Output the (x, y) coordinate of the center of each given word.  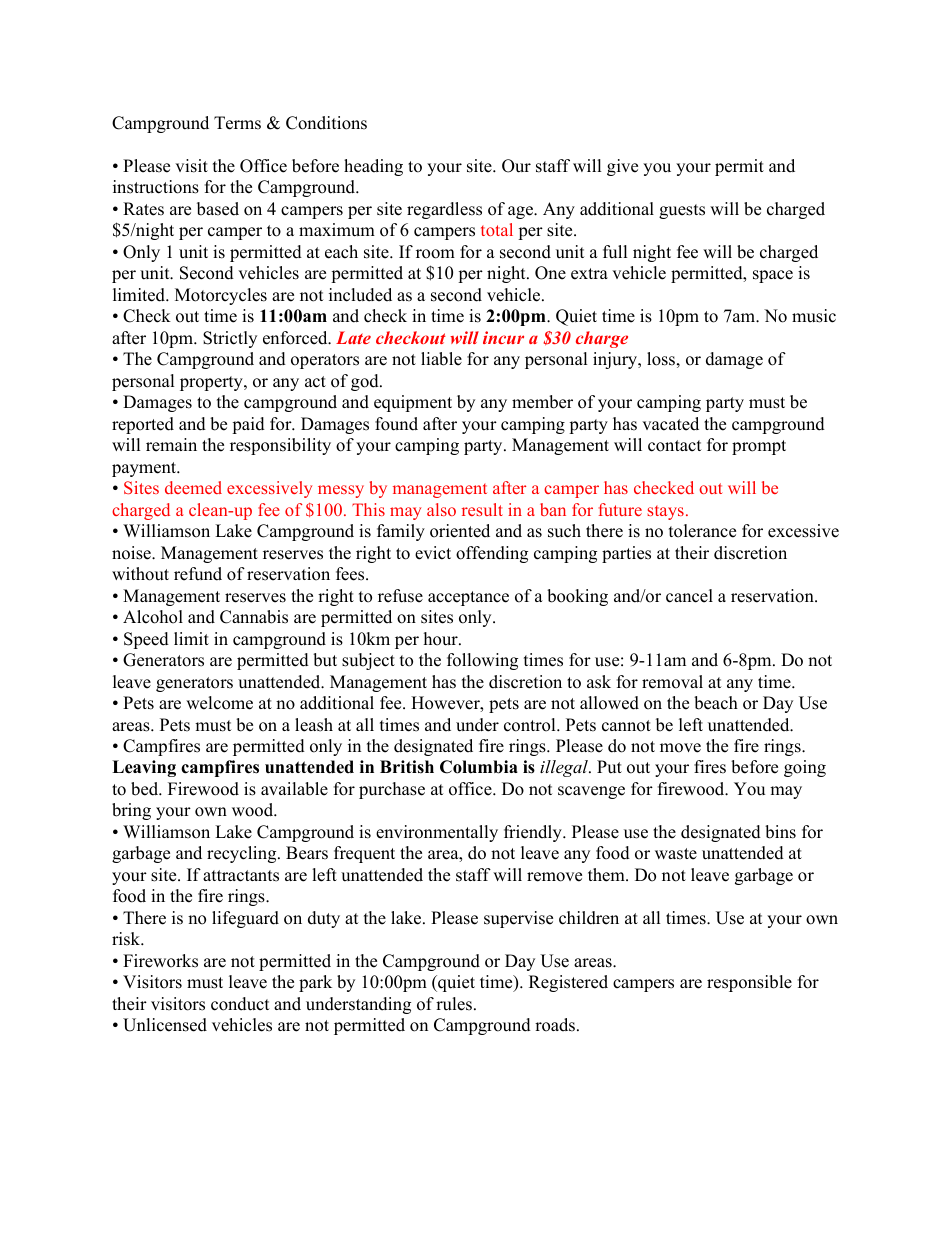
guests (682, 211)
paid (248, 425)
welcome (219, 703)
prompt (759, 447)
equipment (413, 403)
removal (672, 682)
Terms (237, 123)
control (531, 725)
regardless (444, 210)
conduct (240, 1004)
